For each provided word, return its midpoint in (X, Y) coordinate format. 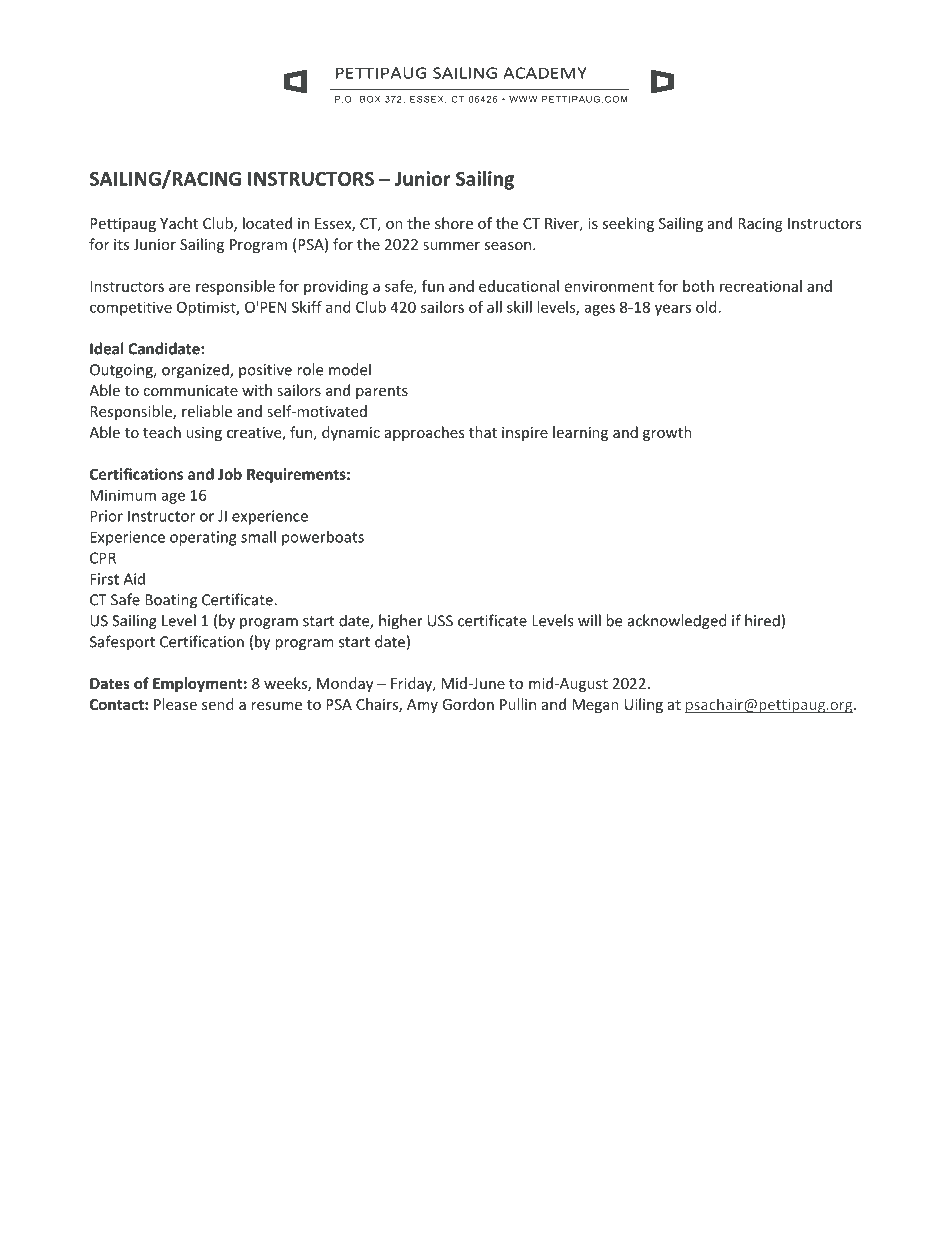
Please (175, 704)
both (698, 286)
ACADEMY (545, 73)
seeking (628, 224)
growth (667, 433)
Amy (422, 706)
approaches (425, 433)
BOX (370, 99)
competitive (131, 308)
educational (519, 286)
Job (230, 474)
